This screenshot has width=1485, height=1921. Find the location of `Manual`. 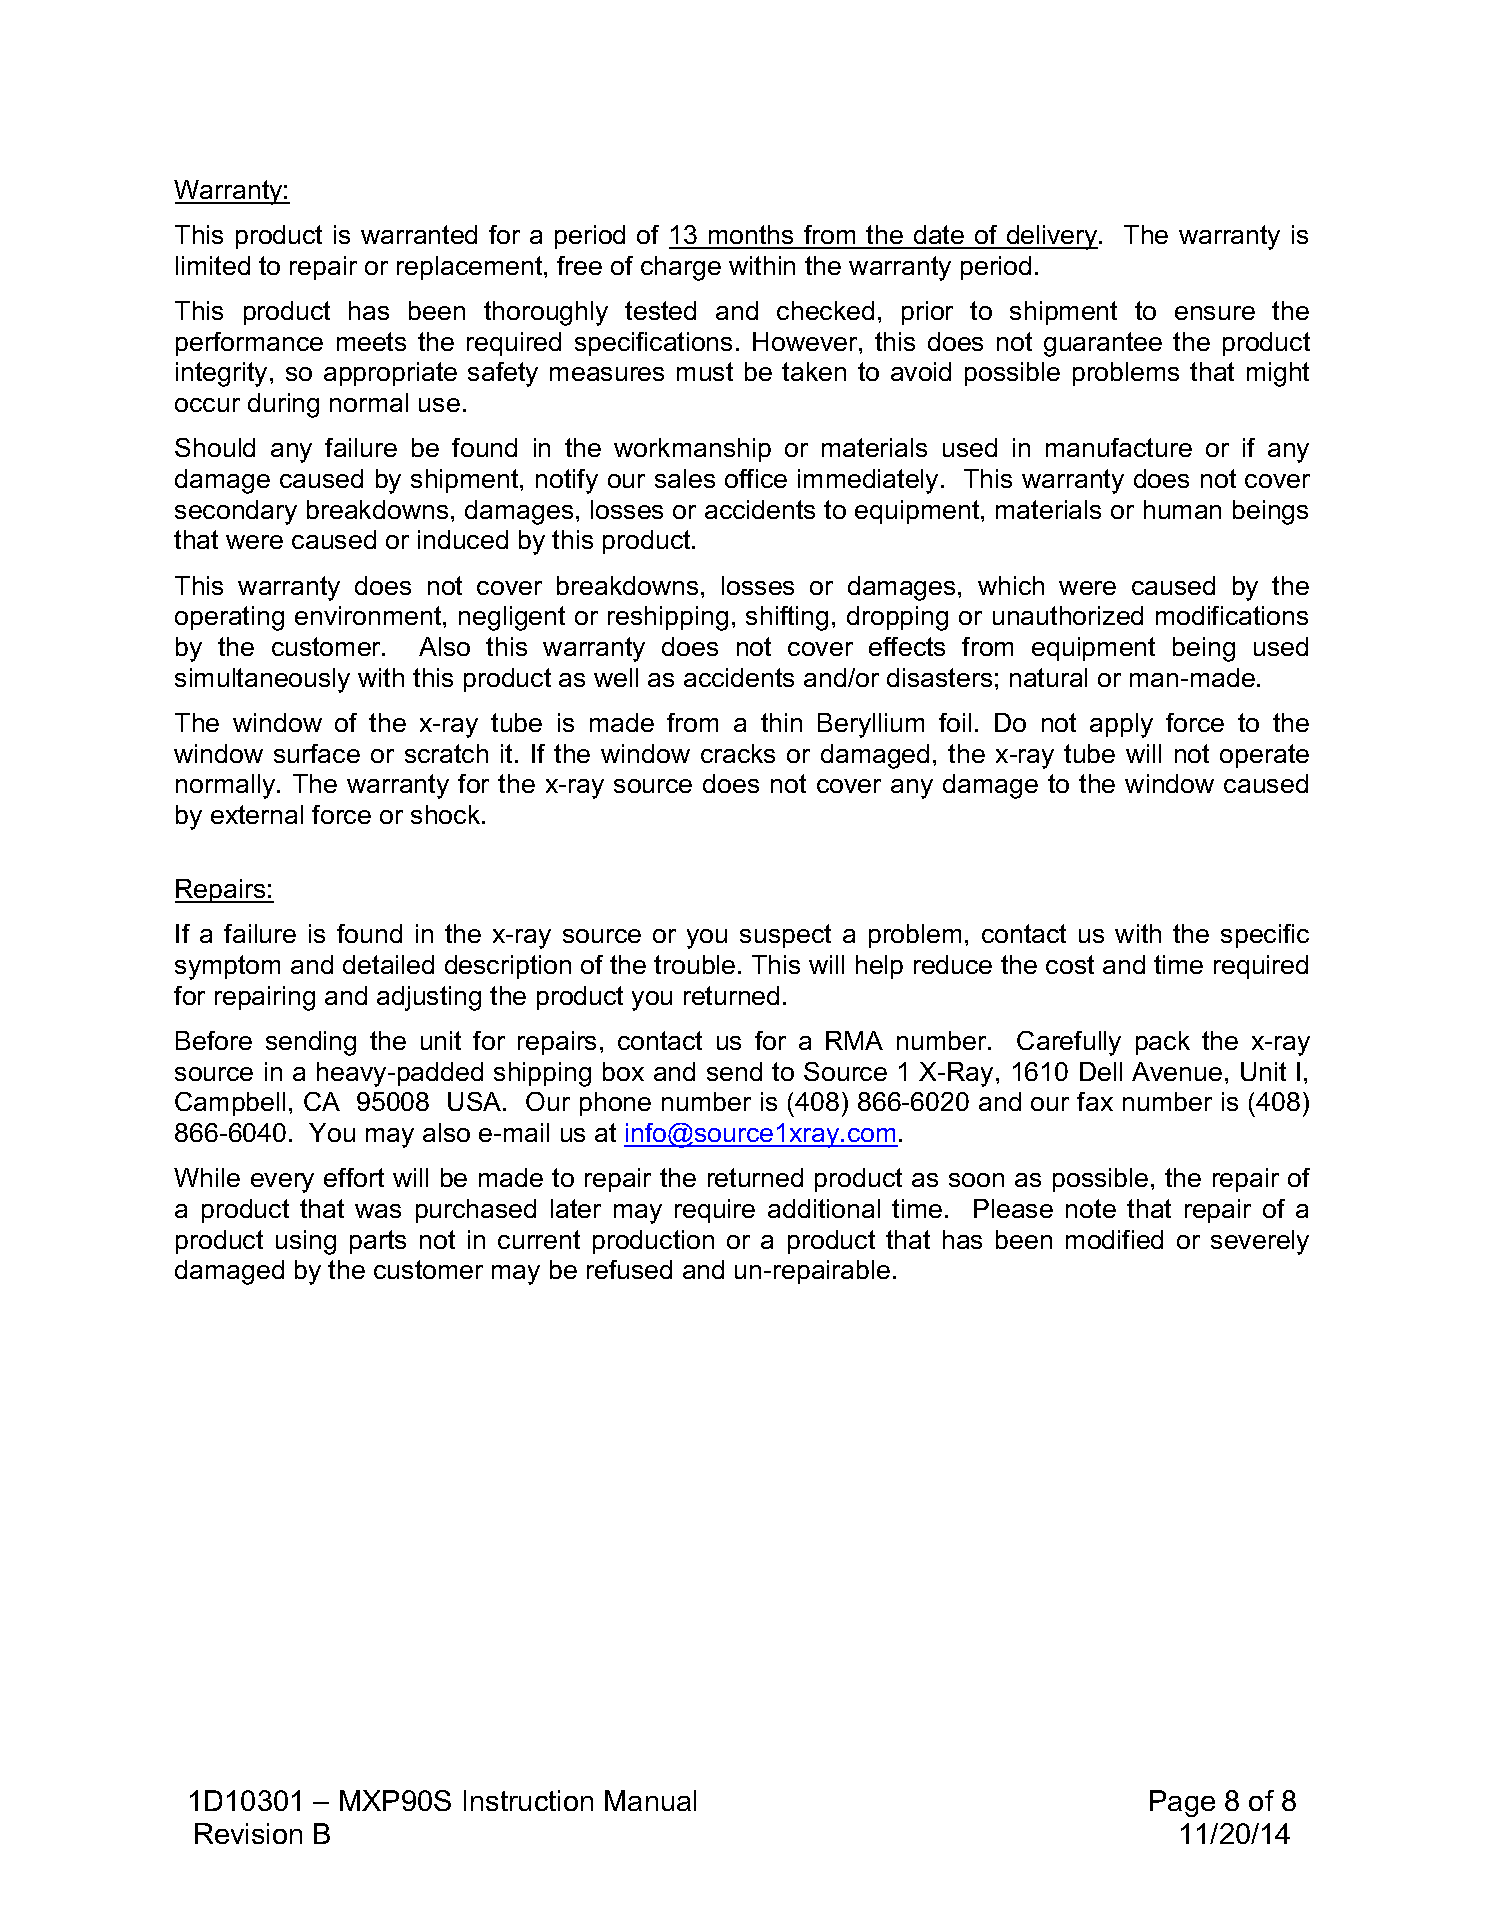

Manual is located at coordinates (650, 1800).
